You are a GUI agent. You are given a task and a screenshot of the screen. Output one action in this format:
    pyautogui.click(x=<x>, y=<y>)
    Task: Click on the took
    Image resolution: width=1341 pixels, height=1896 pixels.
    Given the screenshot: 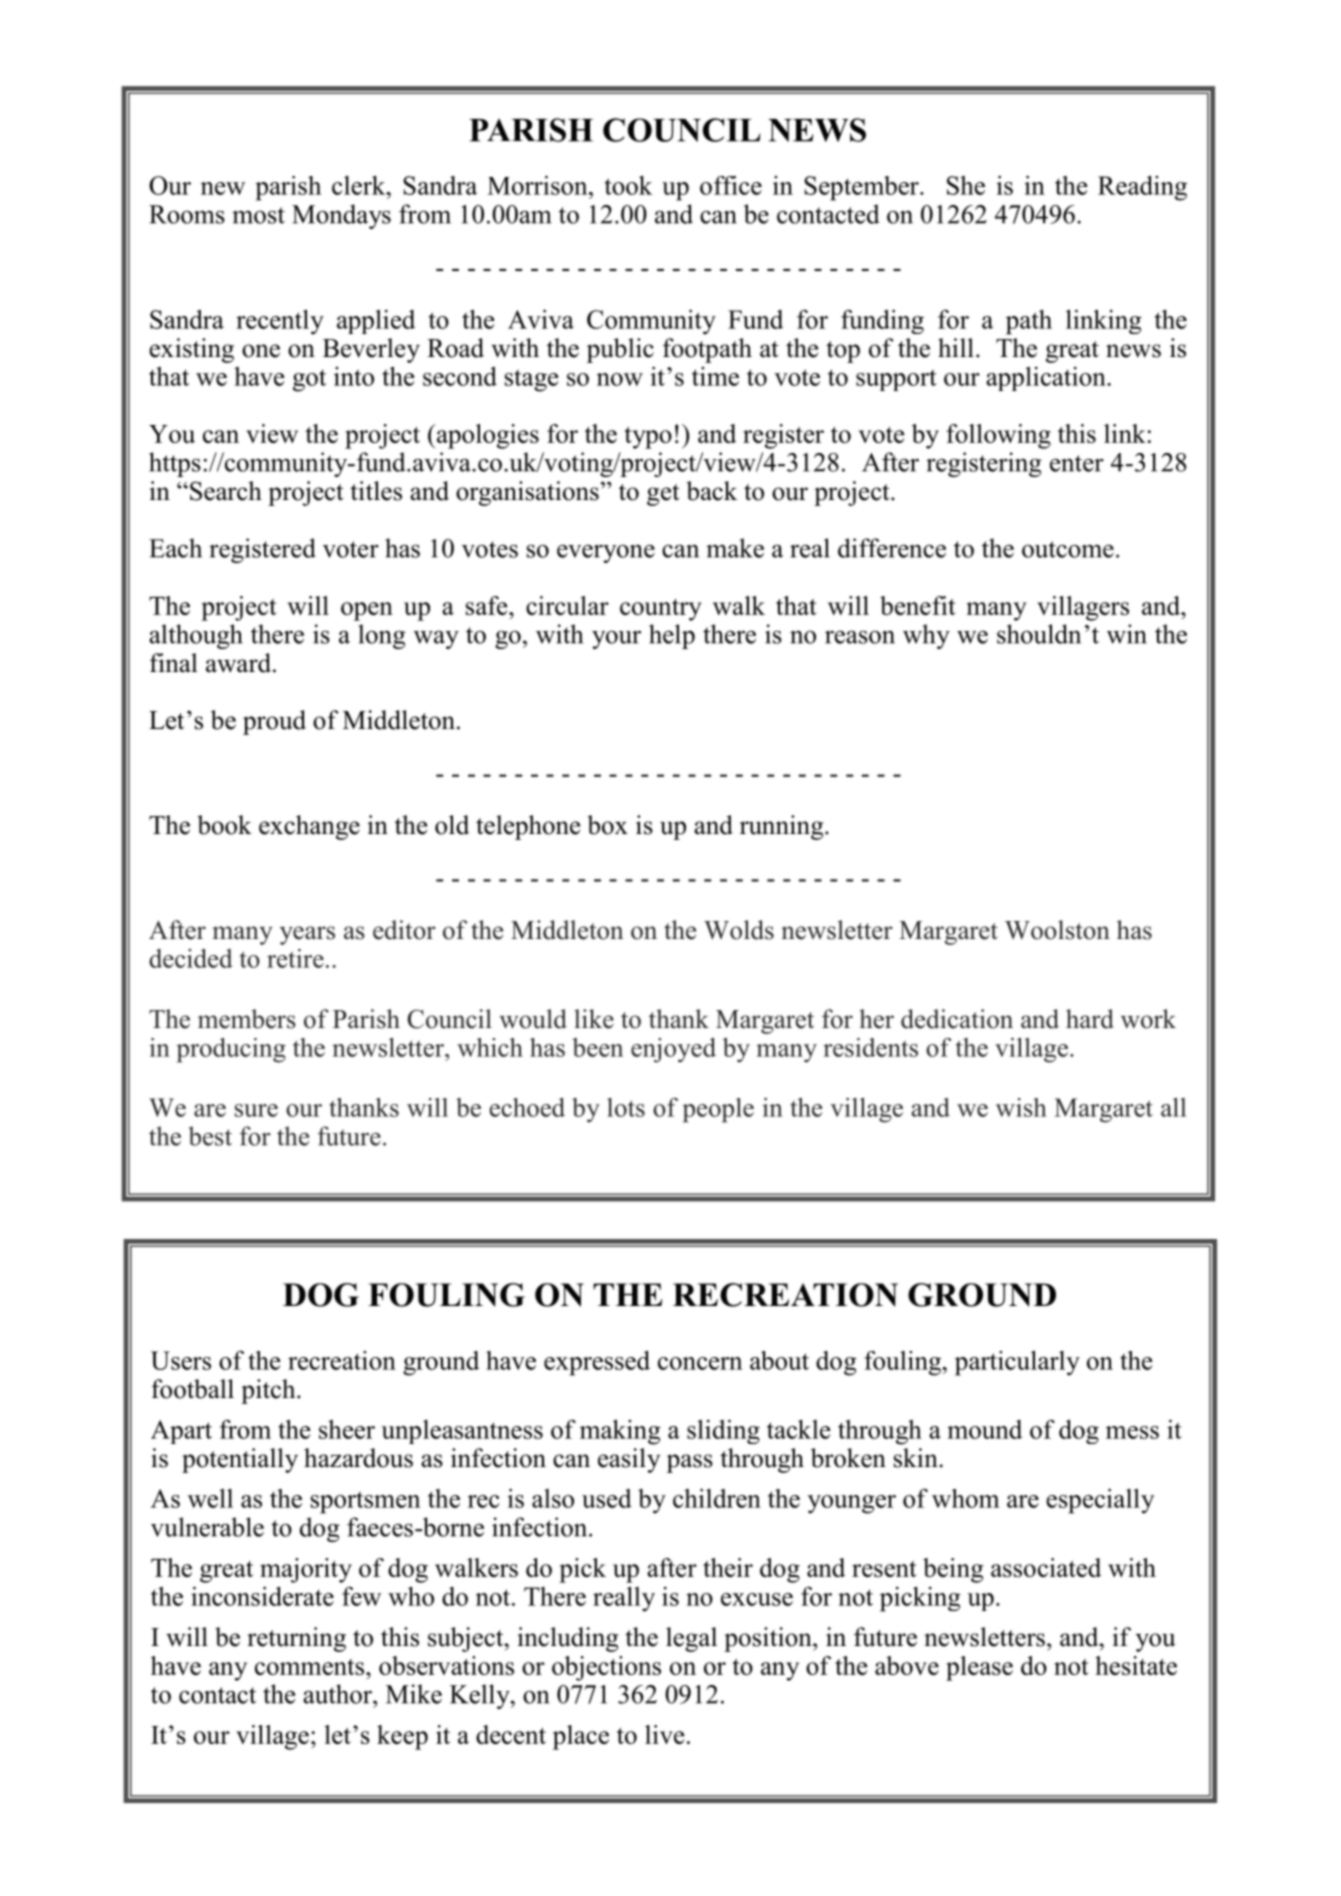 What is the action you would take?
    pyautogui.click(x=629, y=185)
